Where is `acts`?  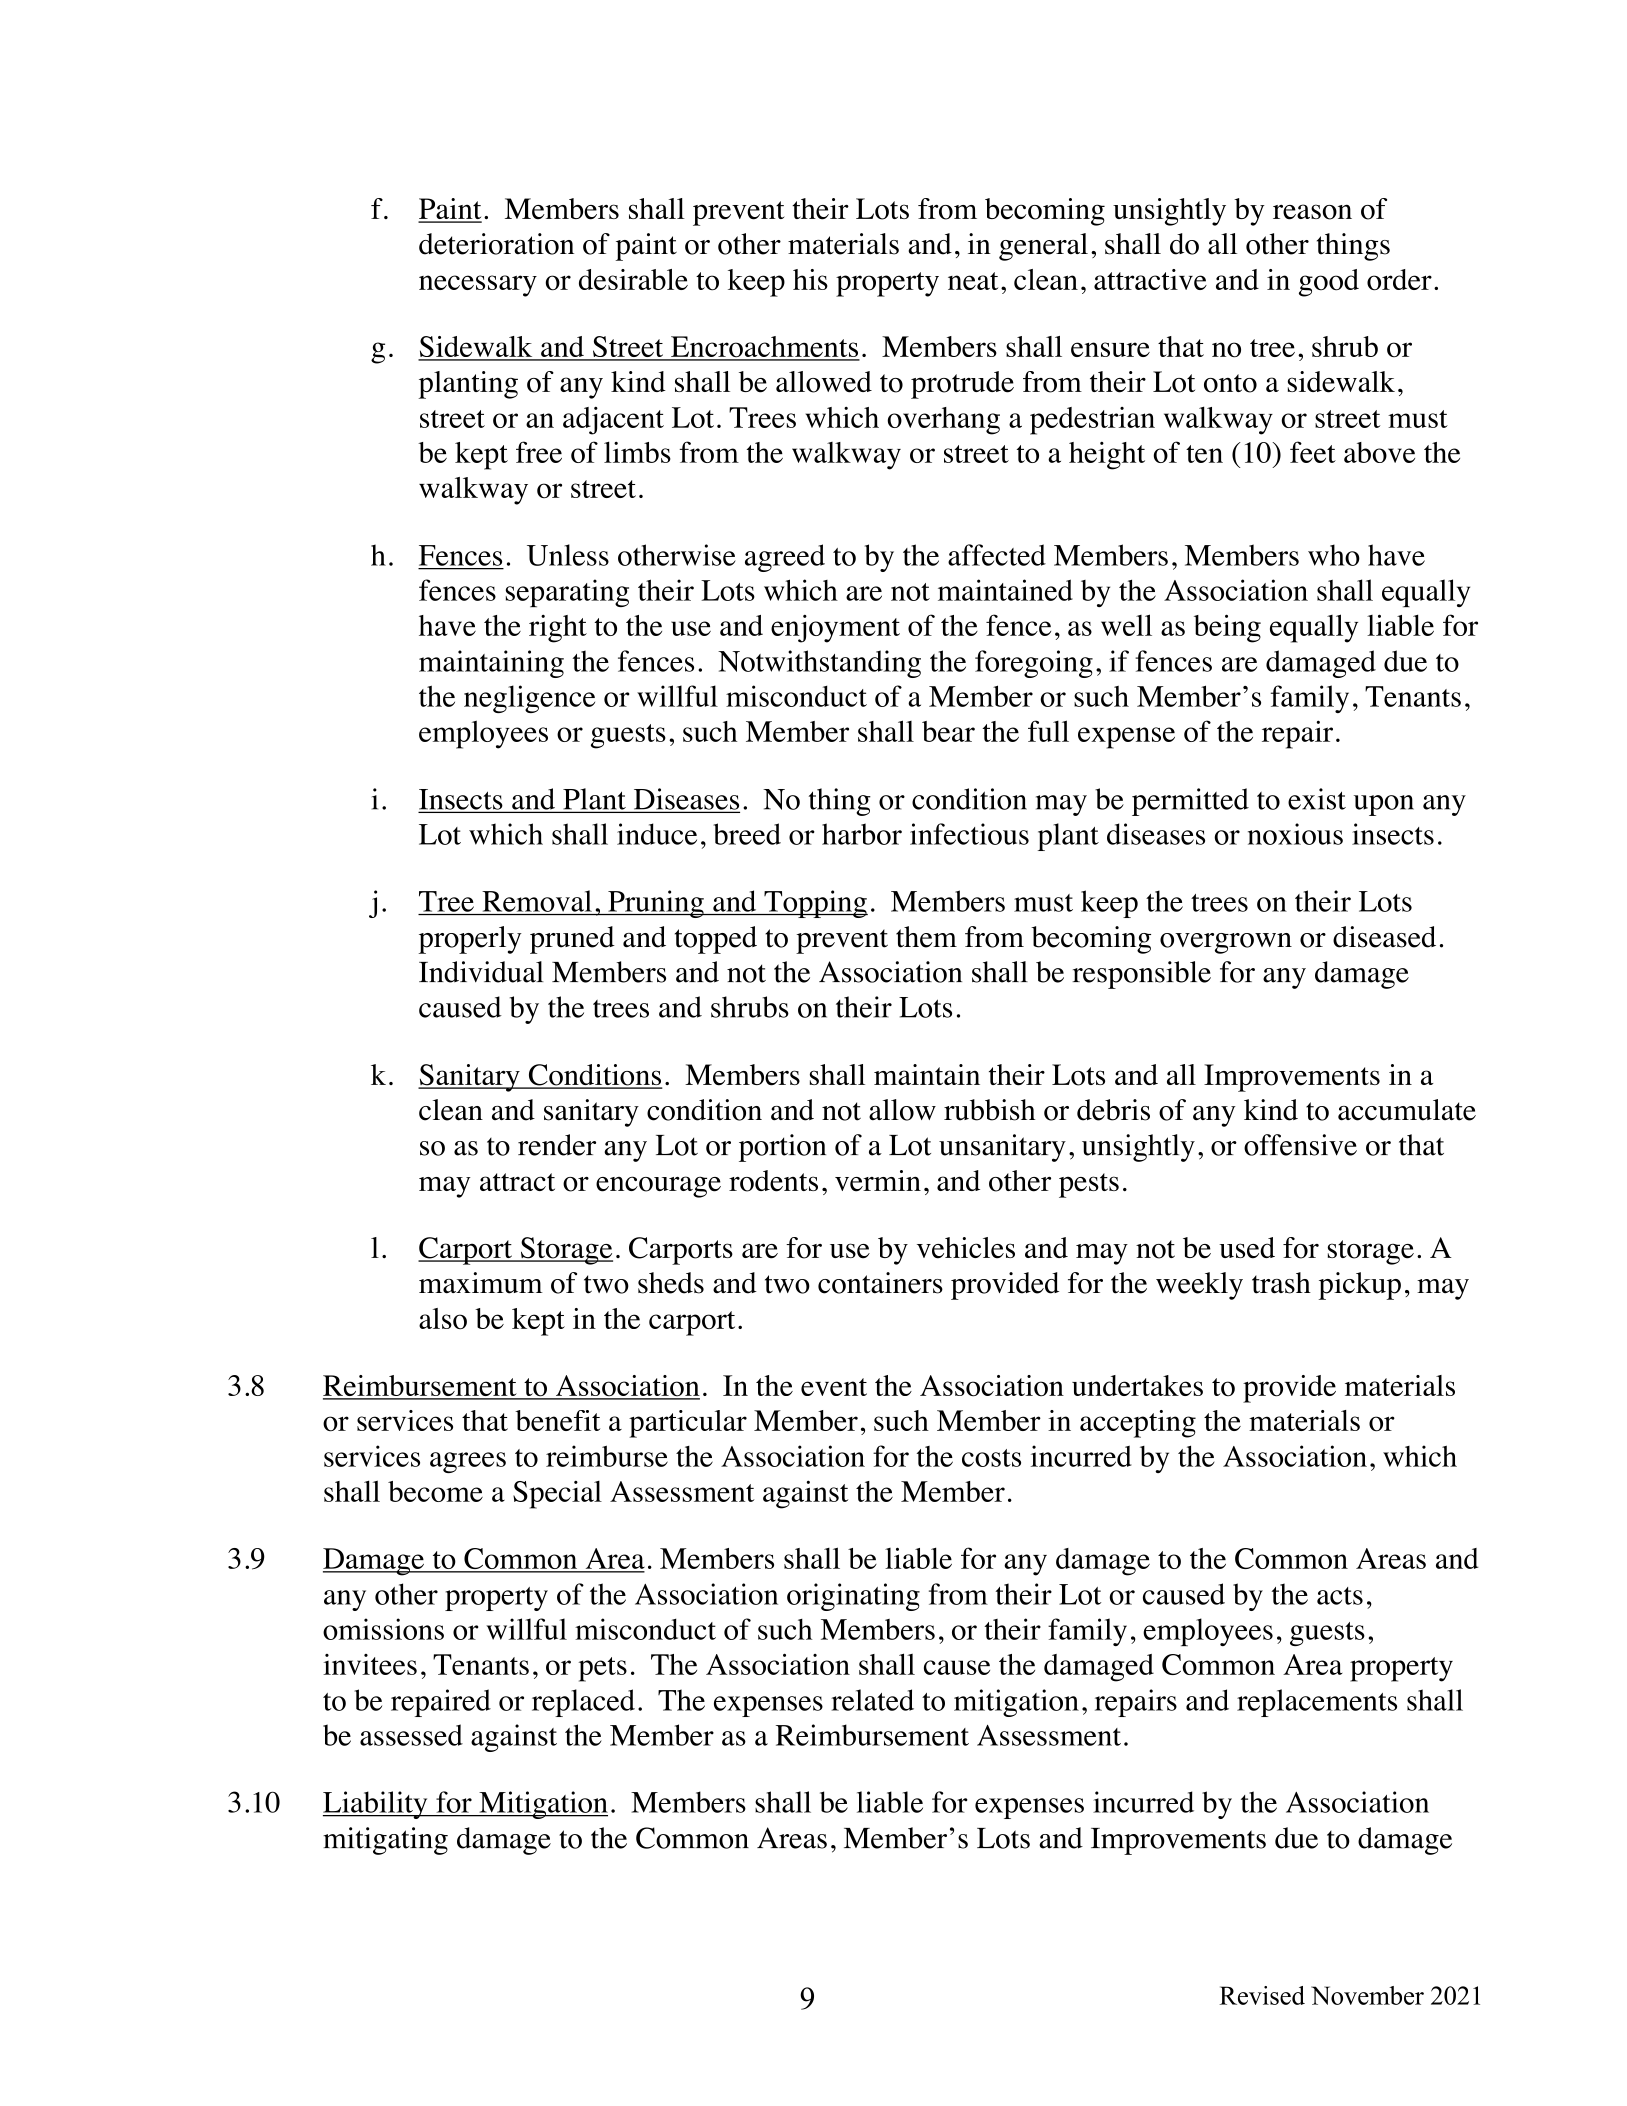
acts is located at coordinates (1340, 1596).
